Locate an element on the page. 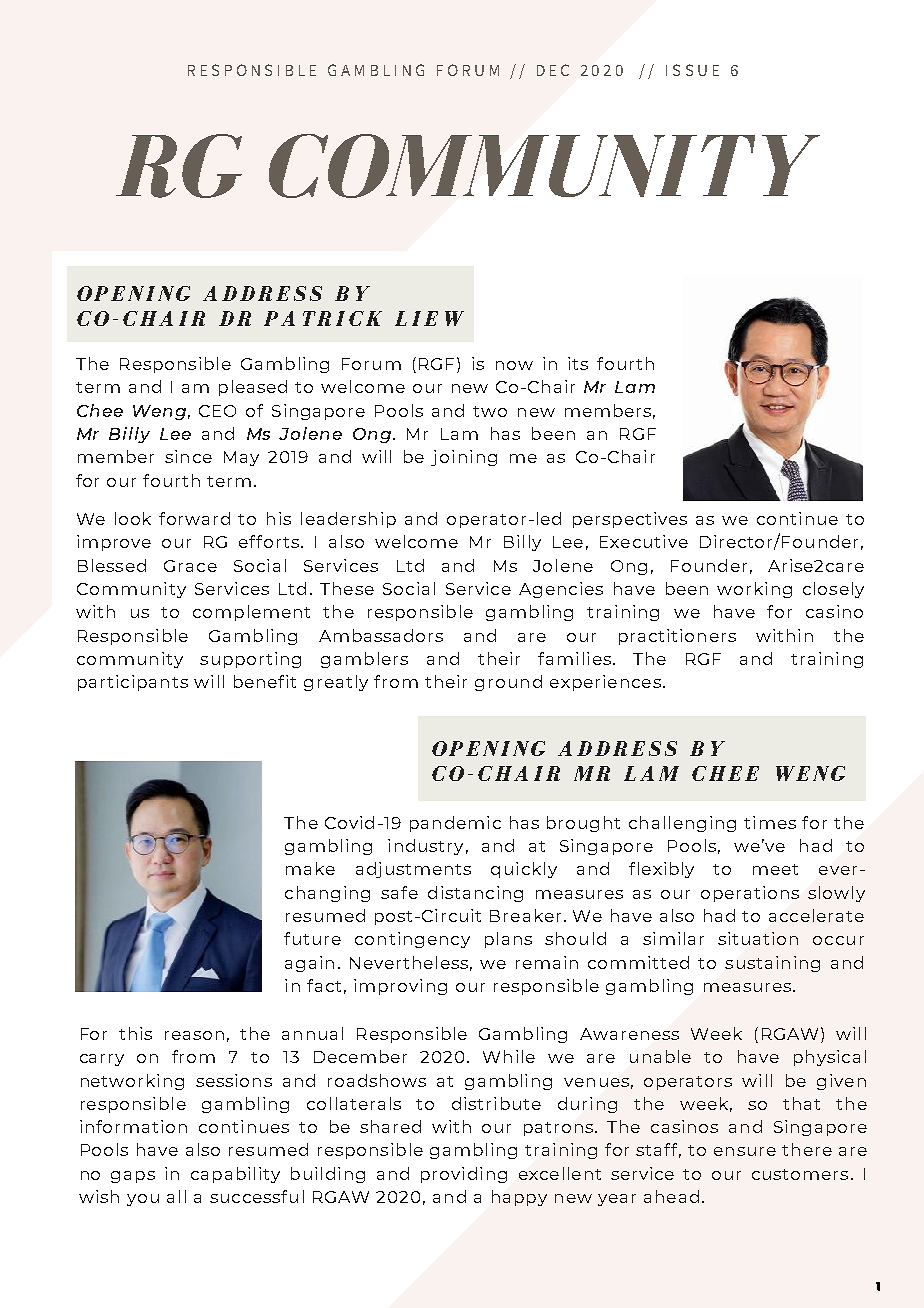  its is located at coordinates (578, 363).
